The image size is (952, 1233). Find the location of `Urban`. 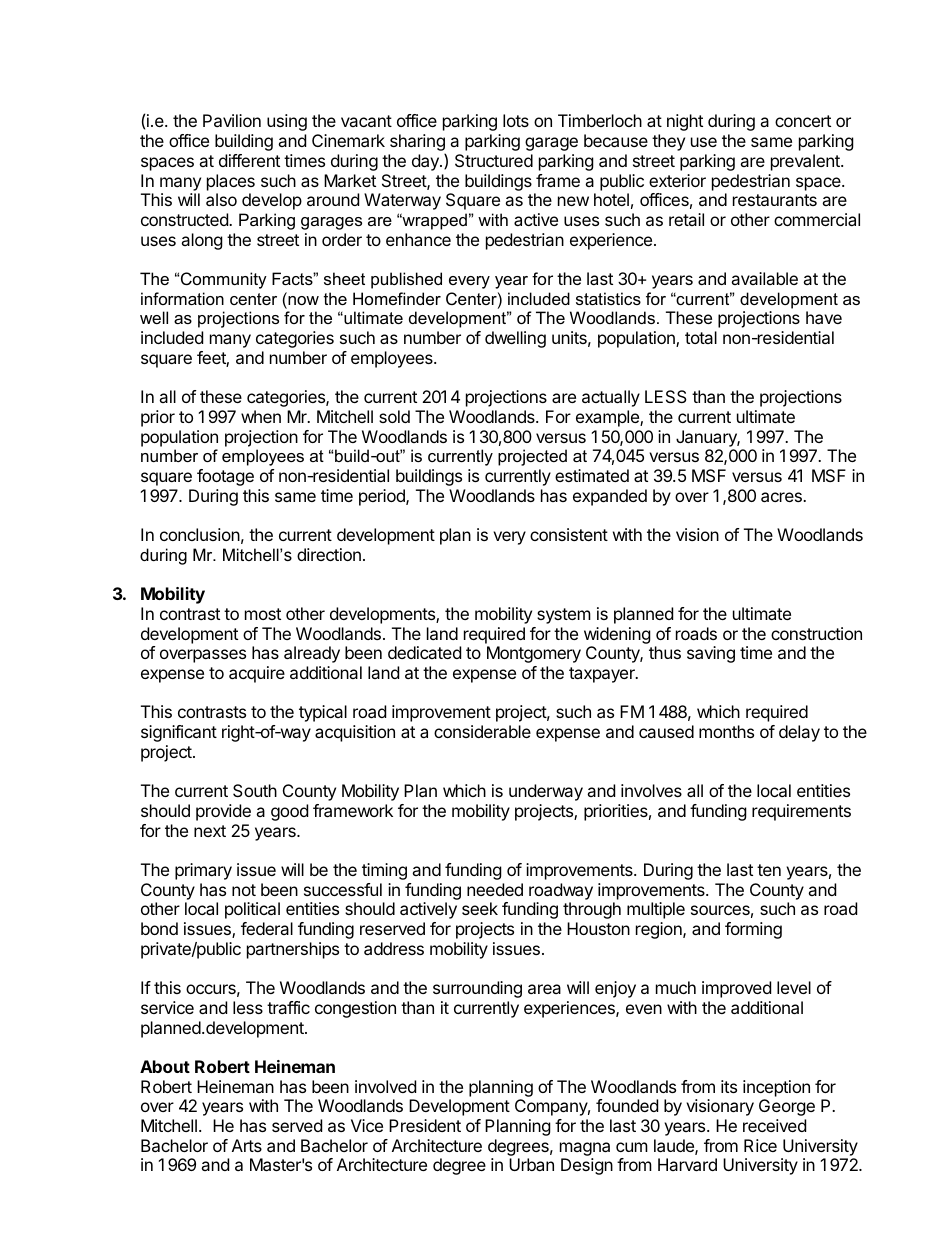

Urban is located at coordinates (531, 1164).
